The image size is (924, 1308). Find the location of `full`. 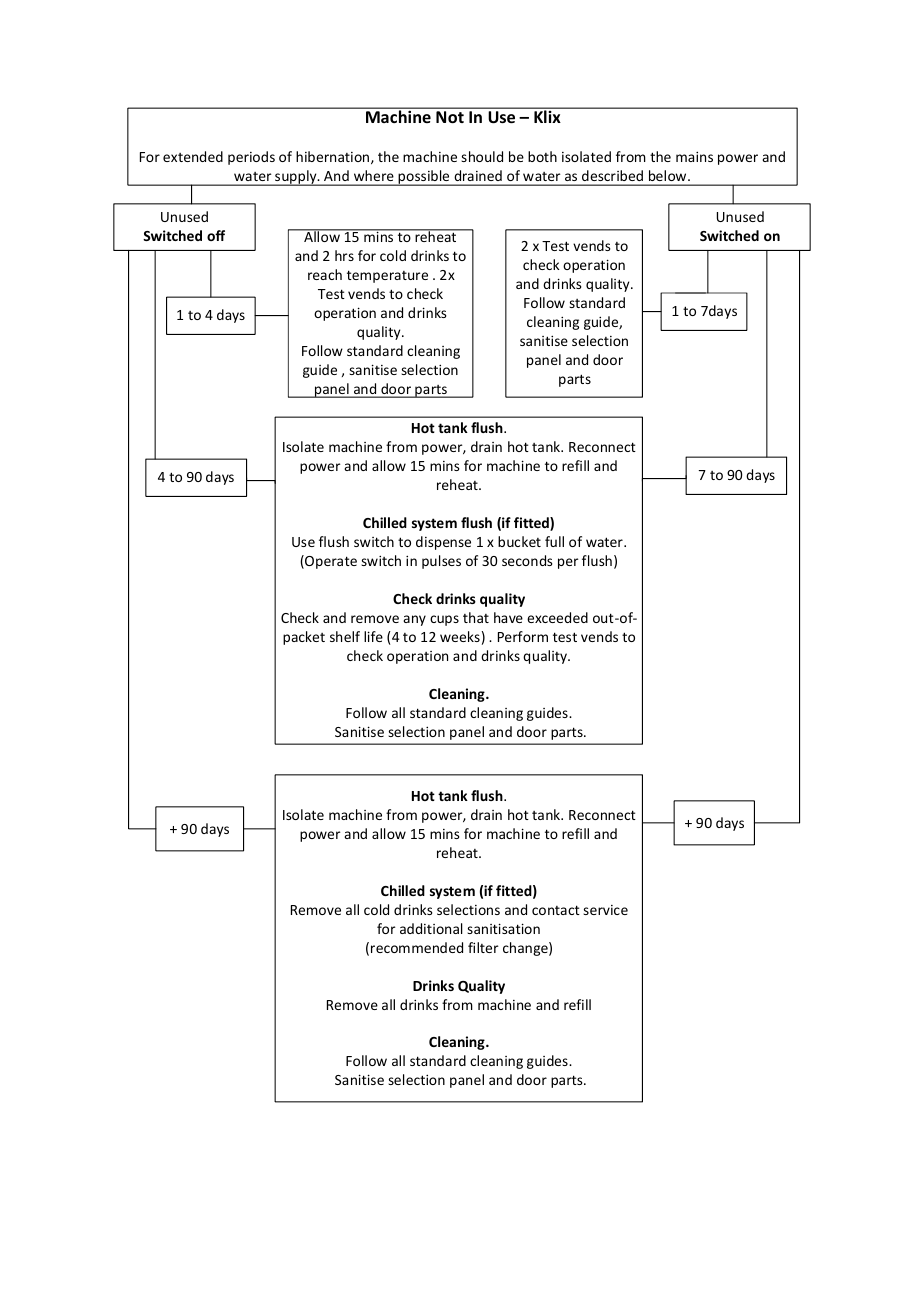

full is located at coordinates (554, 541).
